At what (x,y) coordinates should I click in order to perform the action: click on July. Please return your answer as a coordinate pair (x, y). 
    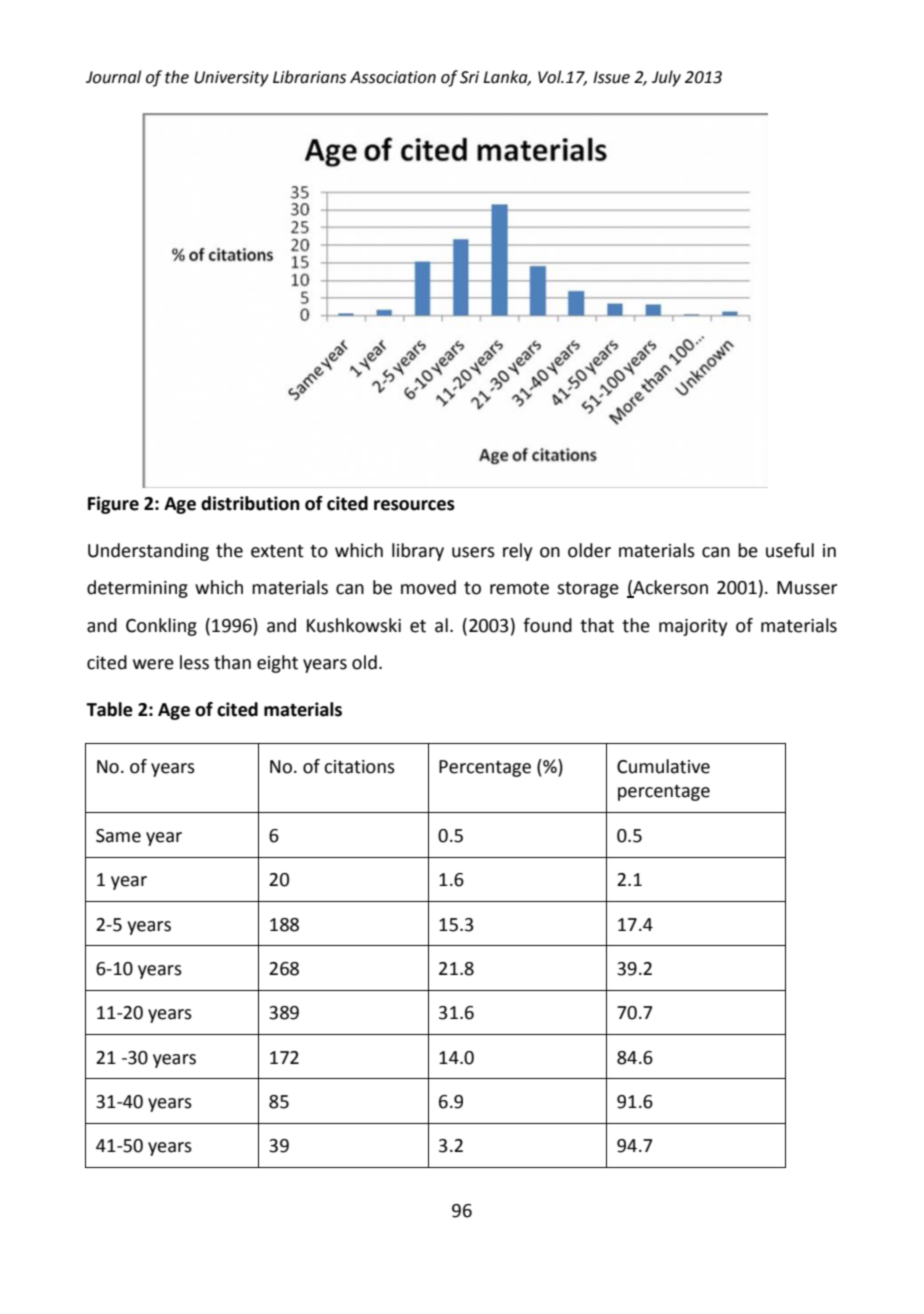
    Looking at the image, I should click on (666, 78).
